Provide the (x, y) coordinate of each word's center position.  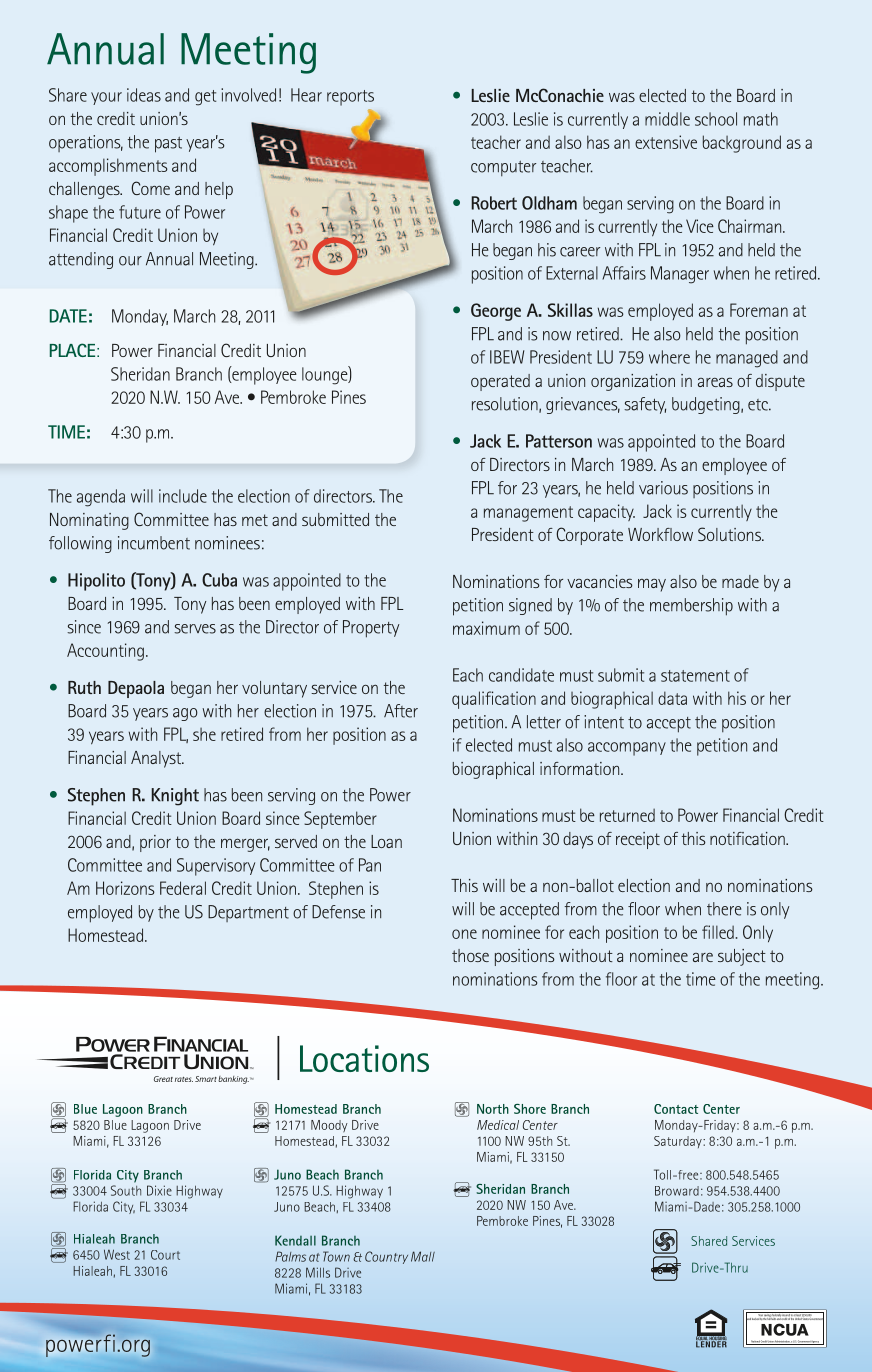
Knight (175, 797)
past (168, 145)
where (669, 357)
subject (742, 957)
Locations (364, 1058)
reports (350, 98)
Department (248, 913)
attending (81, 260)
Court (165, 1255)
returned (627, 815)
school (716, 119)
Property (371, 629)
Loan (386, 841)
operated (500, 382)
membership (691, 607)
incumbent (154, 543)
